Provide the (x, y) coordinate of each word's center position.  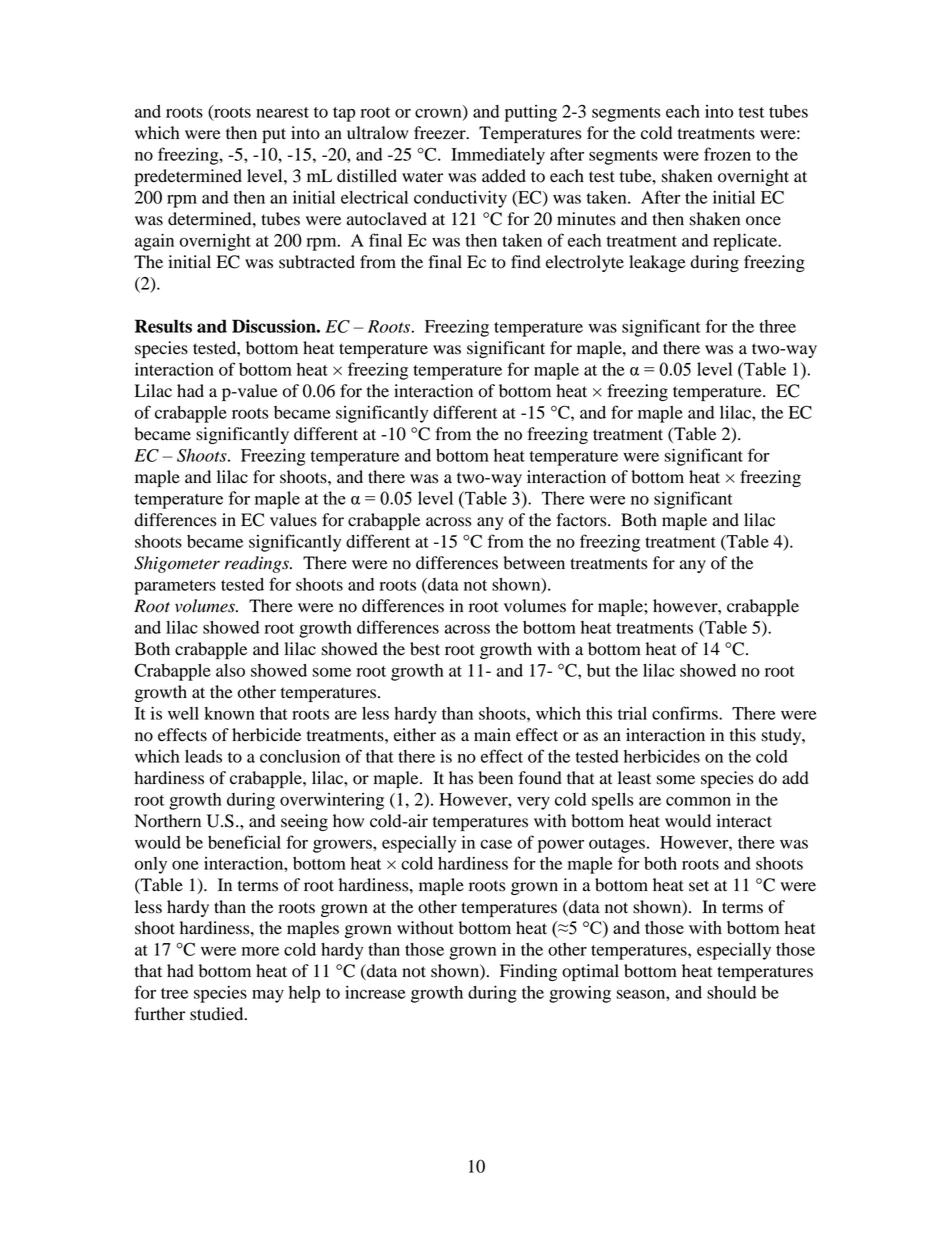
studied (218, 1014)
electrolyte (585, 263)
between (534, 563)
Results (163, 326)
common (698, 801)
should (731, 992)
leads (203, 756)
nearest (282, 112)
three (777, 326)
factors (582, 520)
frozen (727, 154)
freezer (441, 133)
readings (258, 564)
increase (375, 992)
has (461, 778)
